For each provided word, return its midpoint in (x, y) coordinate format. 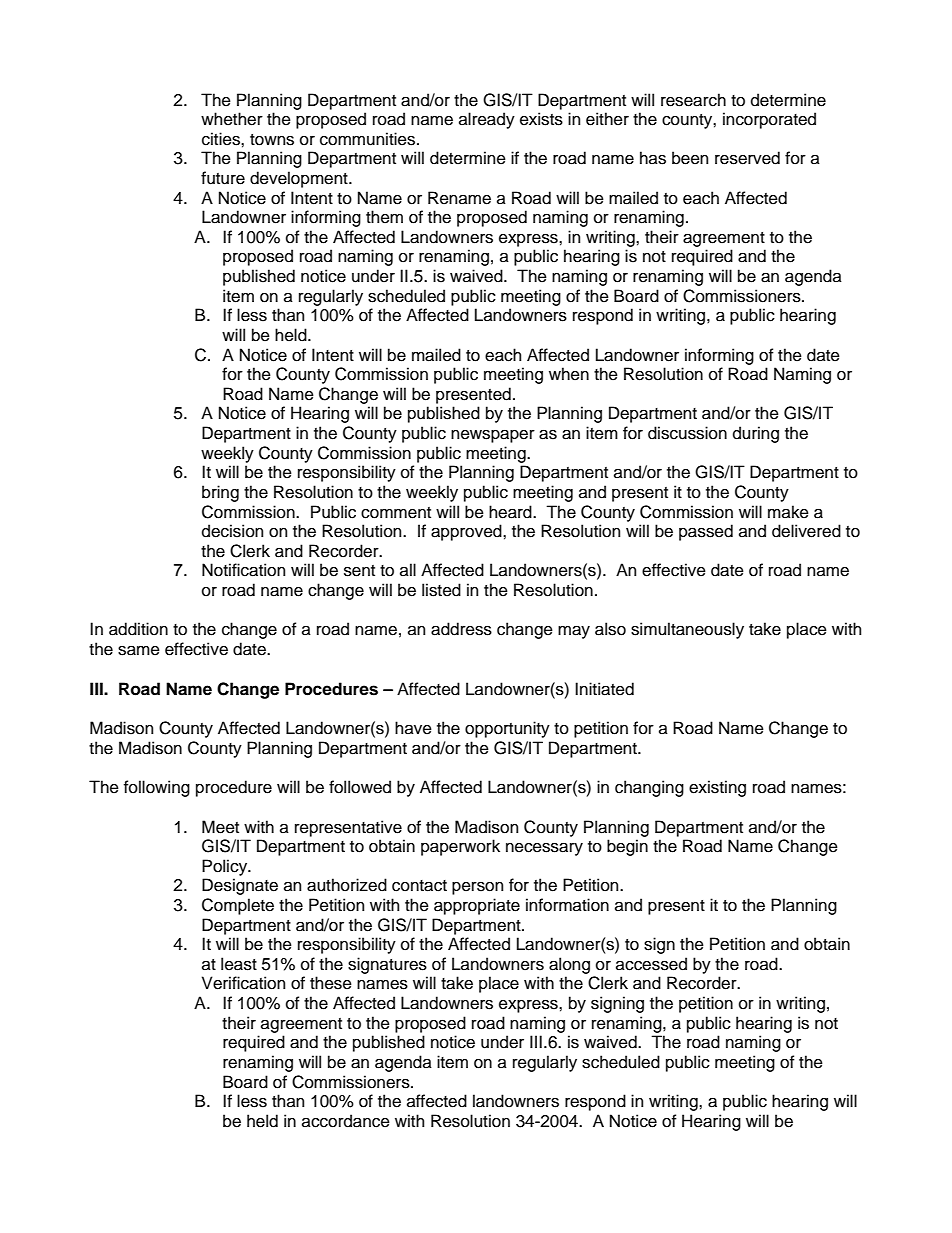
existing (717, 788)
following (157, 788)
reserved (747, 158)
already (487, 120)
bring (220, 493)
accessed (651, 964)
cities (222, 139)
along (569, 965)
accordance (346, 1121)
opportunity (507, 729)
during (756, 434)
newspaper (493, 436)
